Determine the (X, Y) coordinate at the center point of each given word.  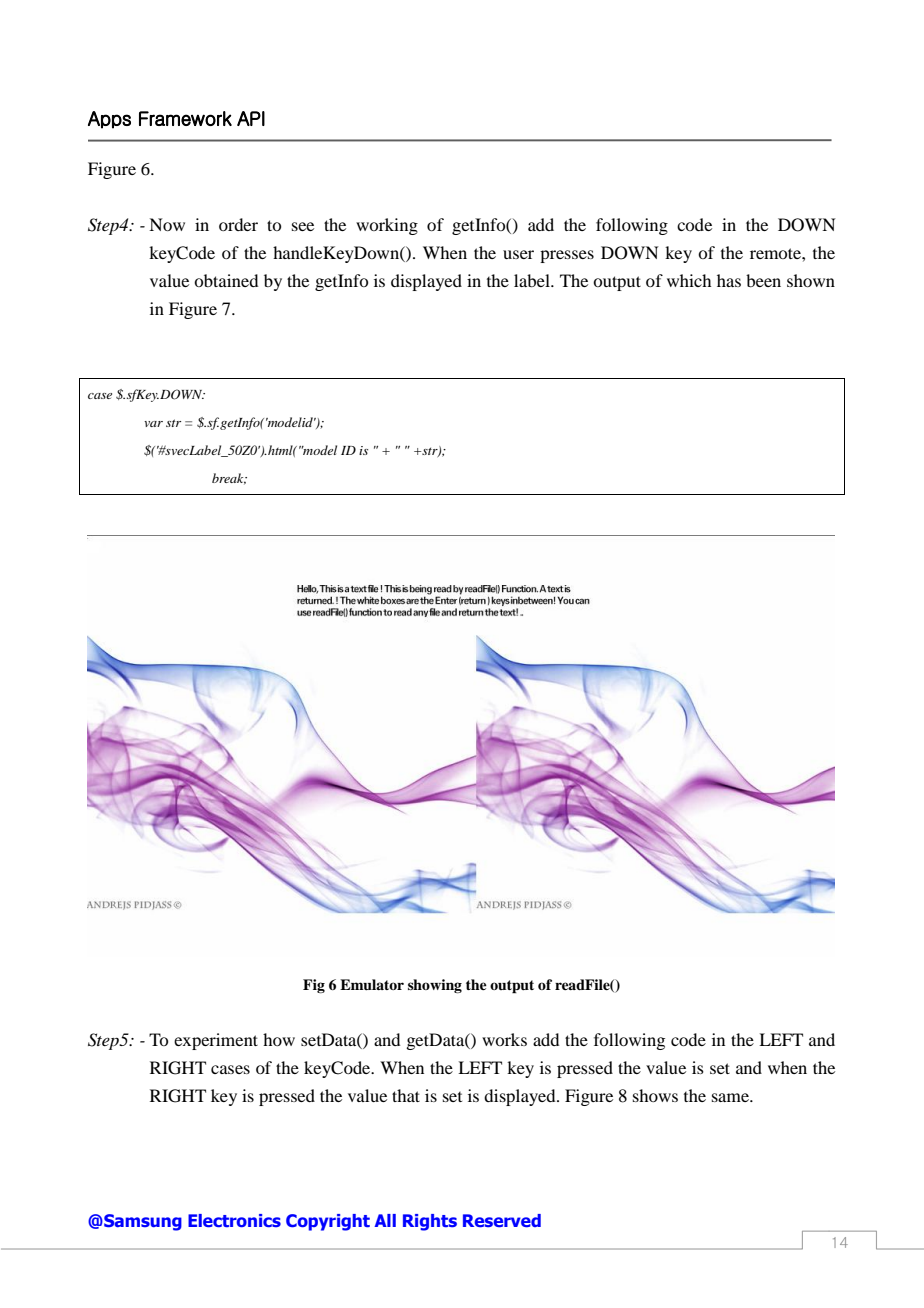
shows (655, 1095)
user (518, 254)
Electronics (234, 1220)
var (153, 424)
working (387, 226)
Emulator (372, 985)
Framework (185, 118)
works (504, 1039)
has (729, 280)
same (731, 1097)
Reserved (502, 1221)
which (689, 280)
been (763, 280)
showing (435, 986)
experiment (216, 1041)
